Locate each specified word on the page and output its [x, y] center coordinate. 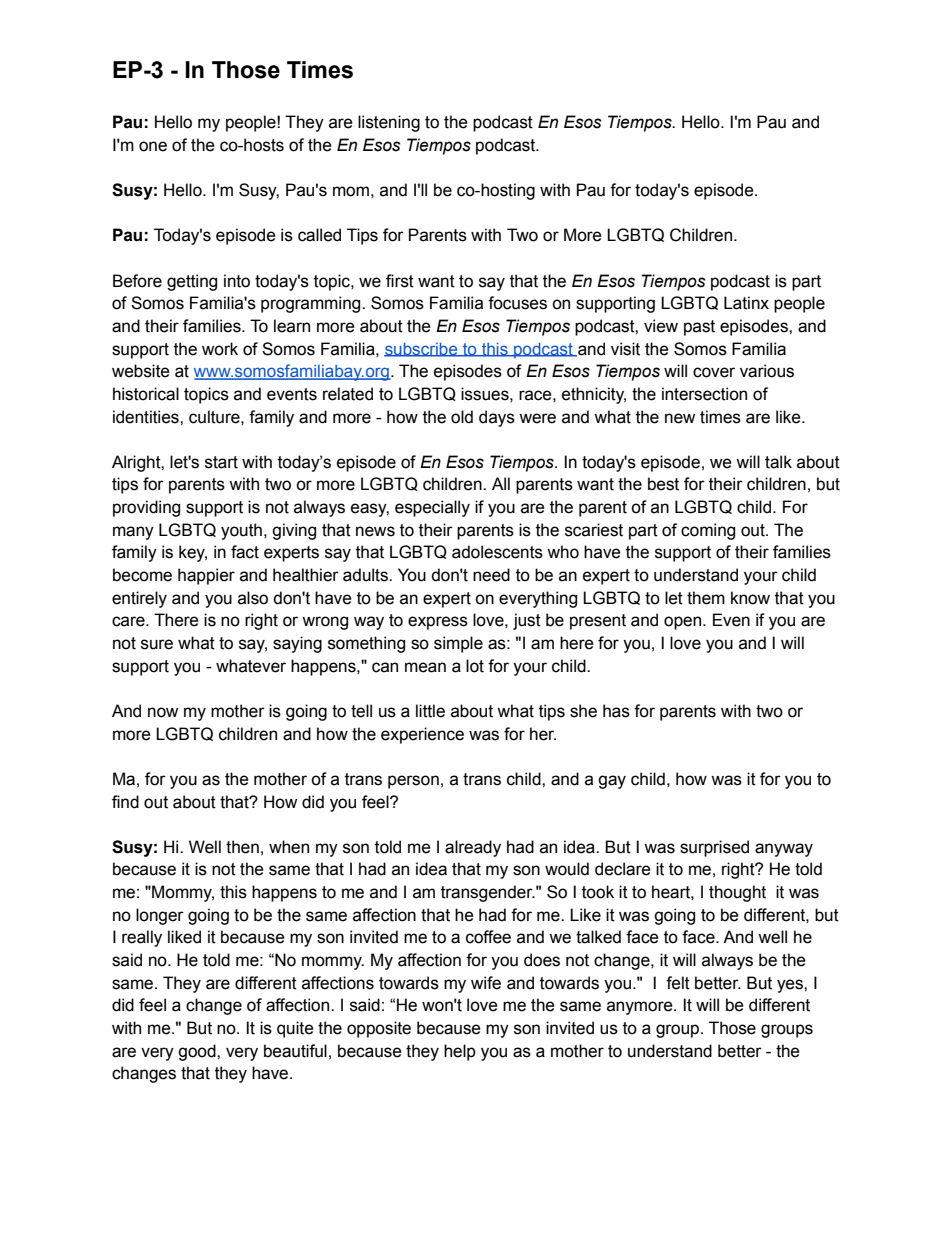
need [491, 575]
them [706, 598]
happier [206, 576]
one [153, 146]
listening [389, 123]
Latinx [746, 303]
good [198, 1052]
